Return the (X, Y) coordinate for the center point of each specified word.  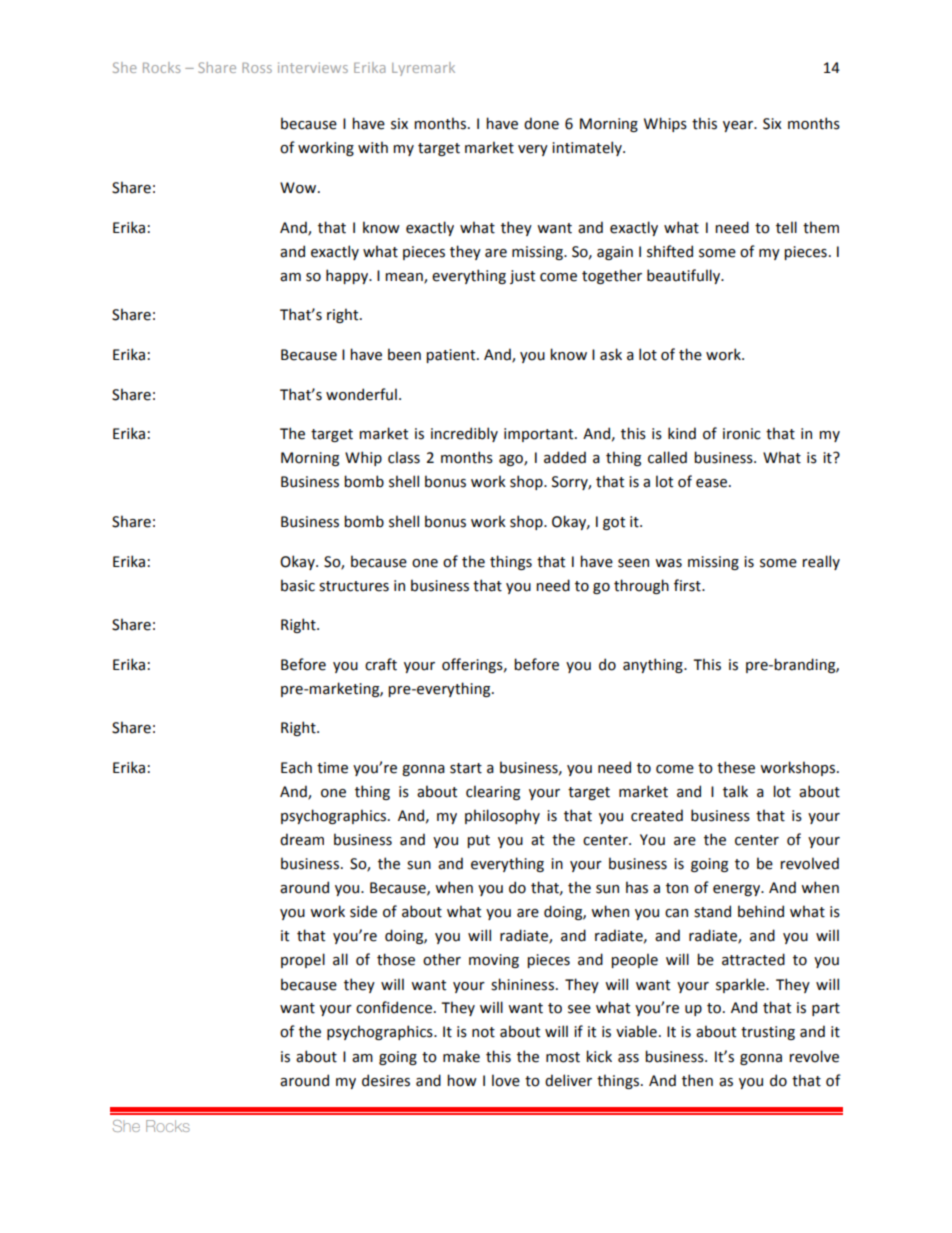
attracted (753, 959)
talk (735, 791)
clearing (493, 792)
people (634, 960)
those (396, 959)
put (478, 841)
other (442, 959)
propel (303, 960)
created (657, 815)
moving (494, 961)
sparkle (741, 985)
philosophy (502, 816)
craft (381, 664)
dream (302, 839)
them (821, 227)
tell (786, 227)
